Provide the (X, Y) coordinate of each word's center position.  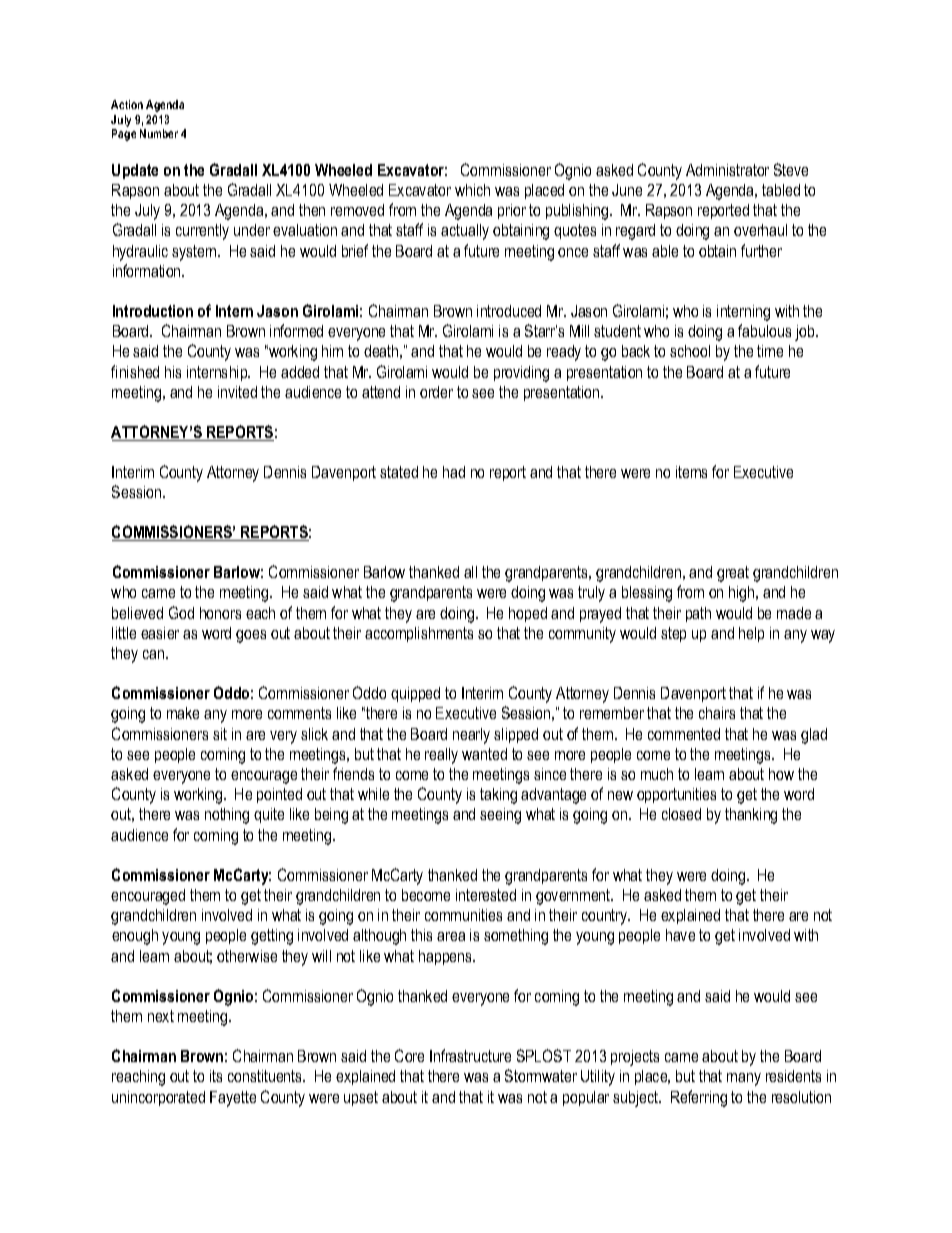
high (743, 594)
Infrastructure (470, 1055)
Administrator (727, 170)
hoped (528, 614)
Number (159, 133)
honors (220, 613)
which (472, 190)
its (216, 1076)
